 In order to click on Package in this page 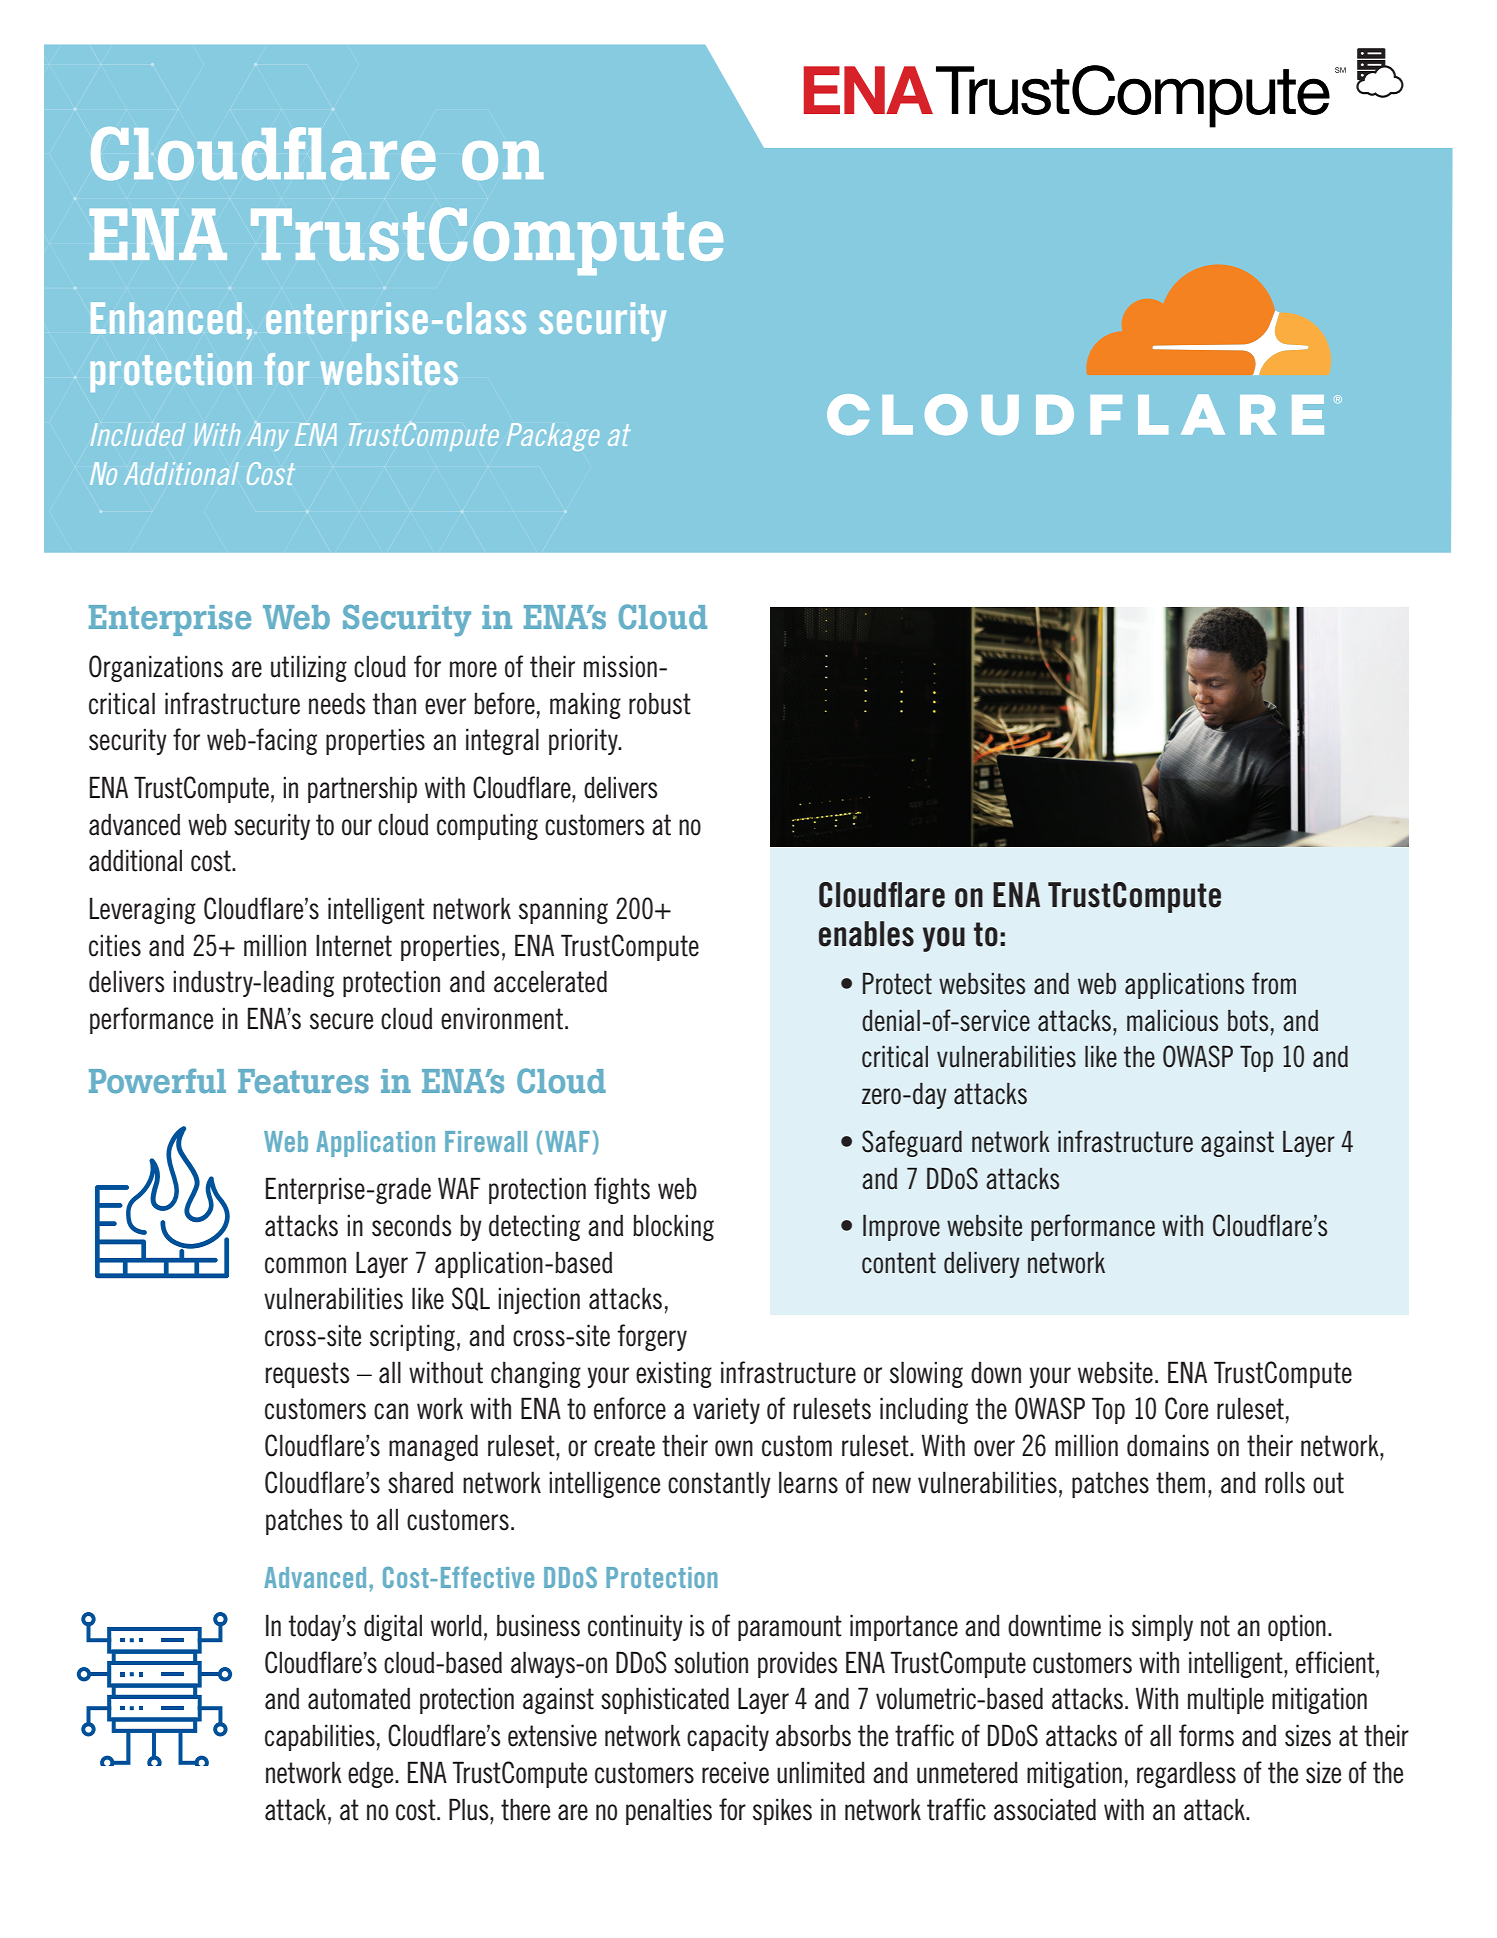, I will do `click(553, 437)`.
